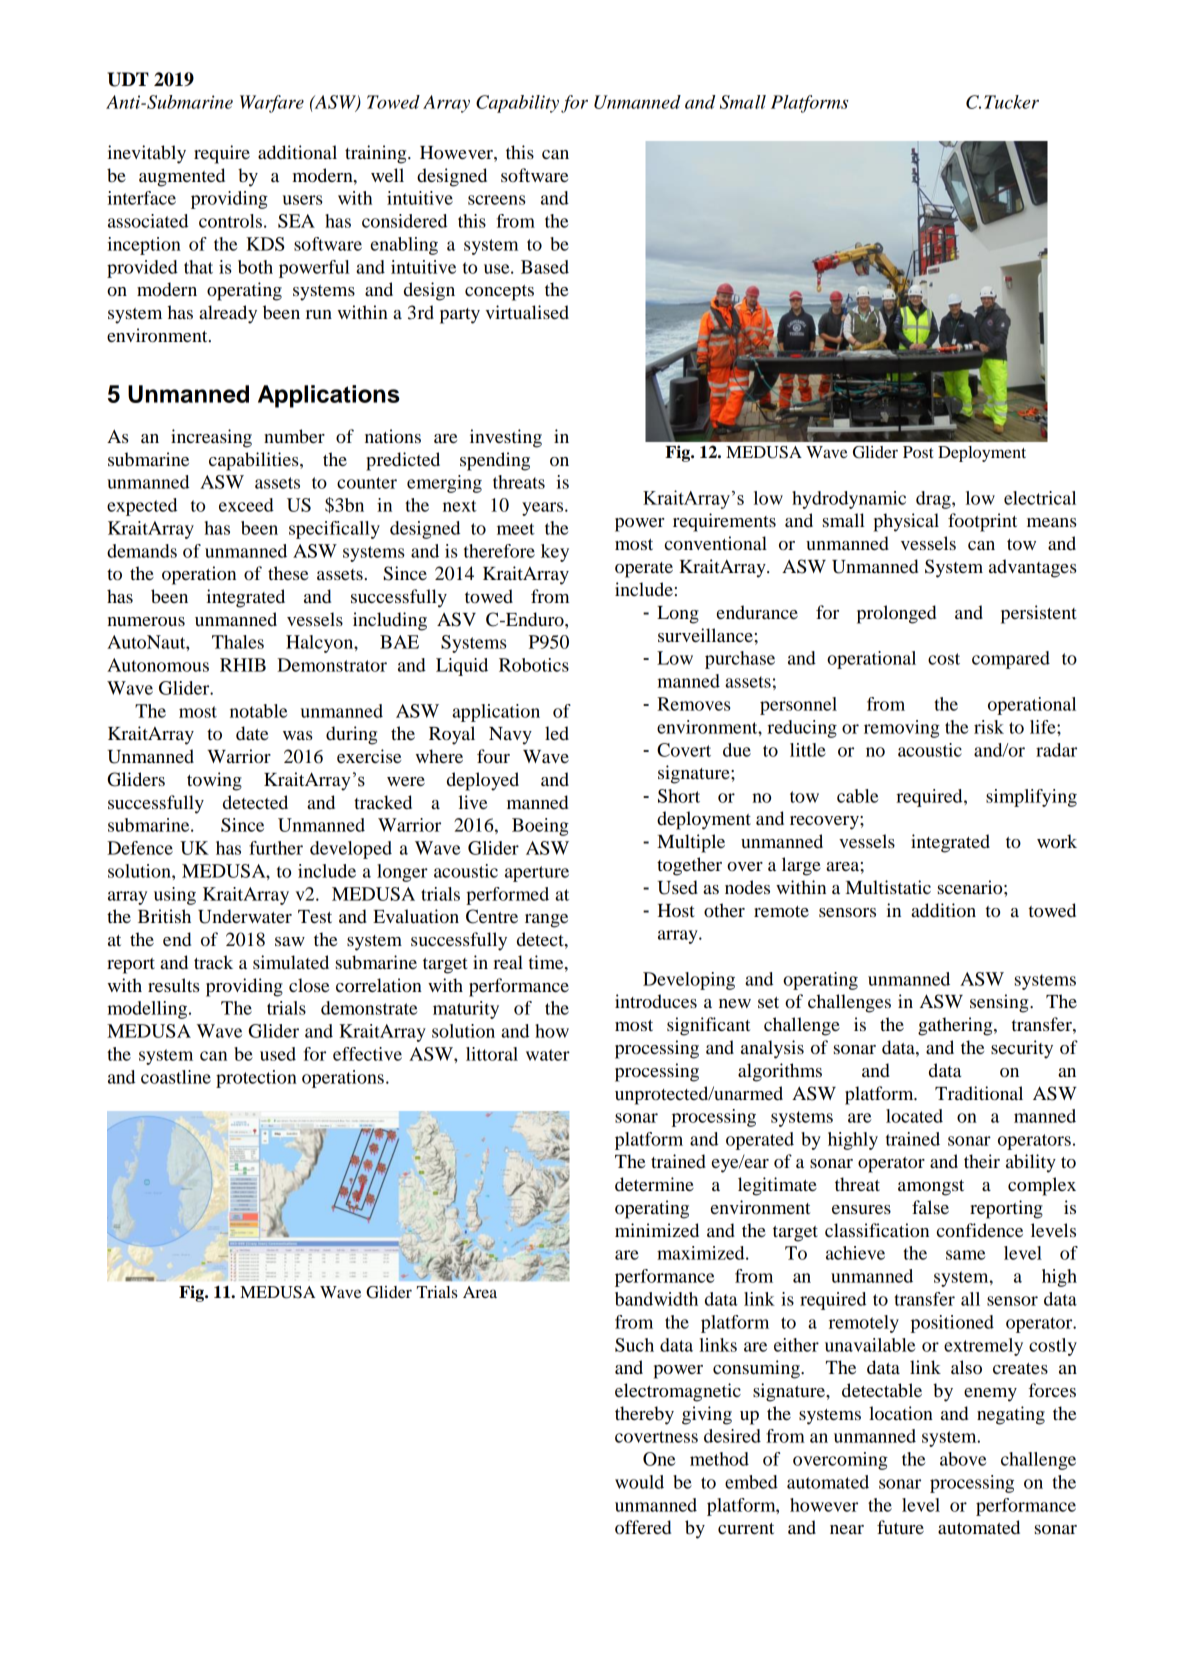 The height and width of the screenshot is (1674, 1184). What do you see at coordinates (497, 200) in the screenshot?
I see `screens` at bounding box center [497, 200].
